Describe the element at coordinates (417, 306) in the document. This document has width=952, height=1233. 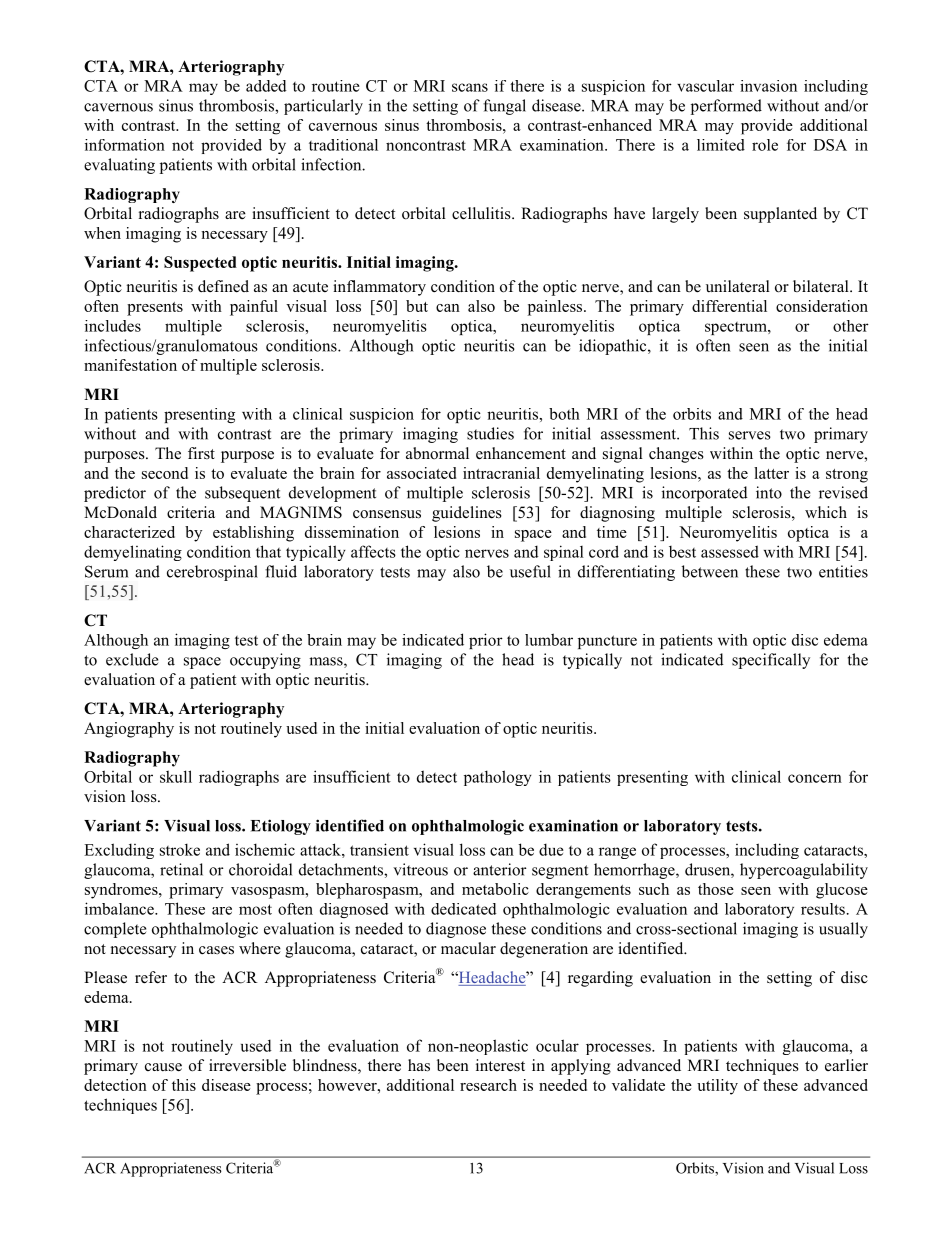
I see `but` at that location.
